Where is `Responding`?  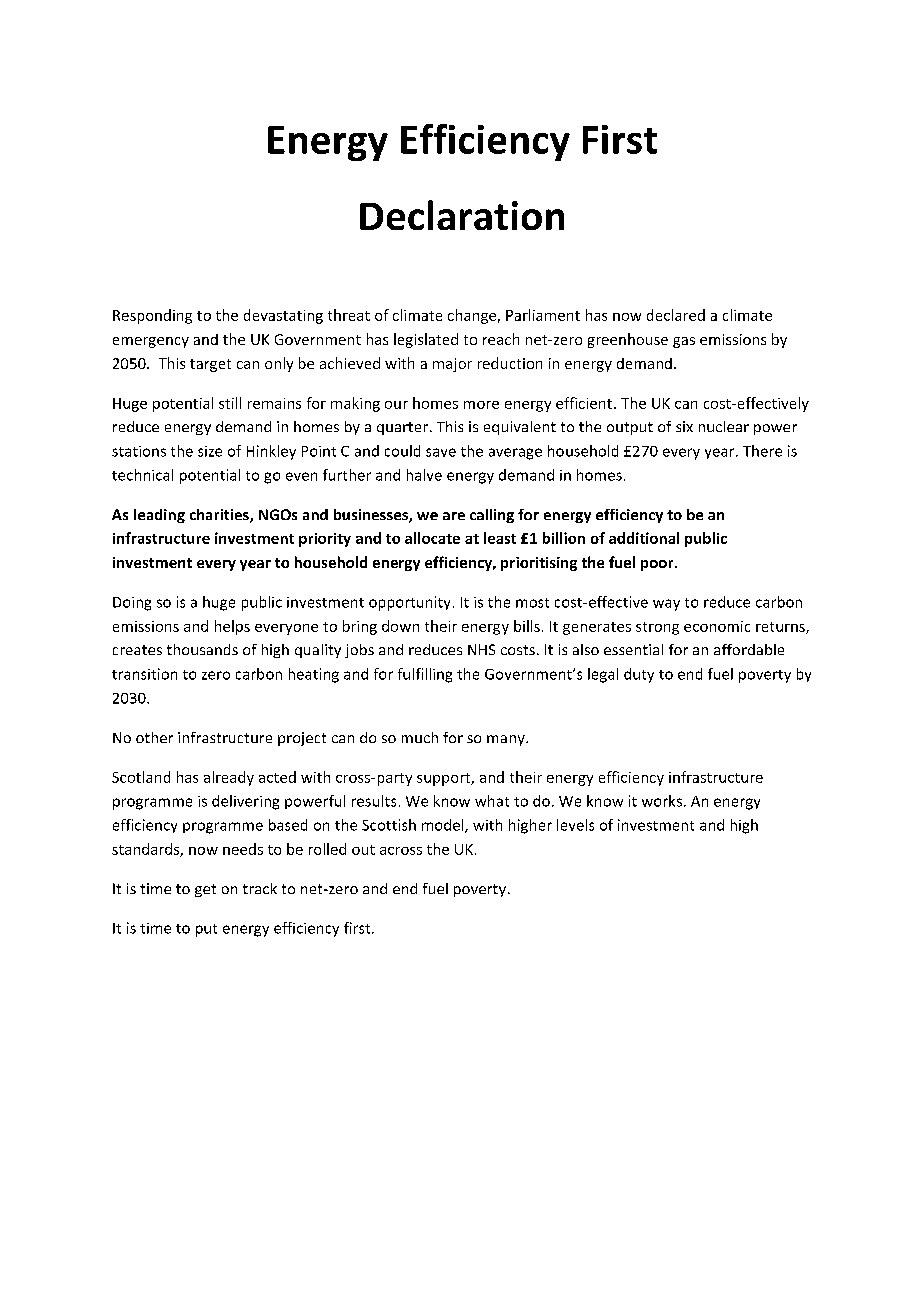
Responding is located at coordinates (152, 316).
